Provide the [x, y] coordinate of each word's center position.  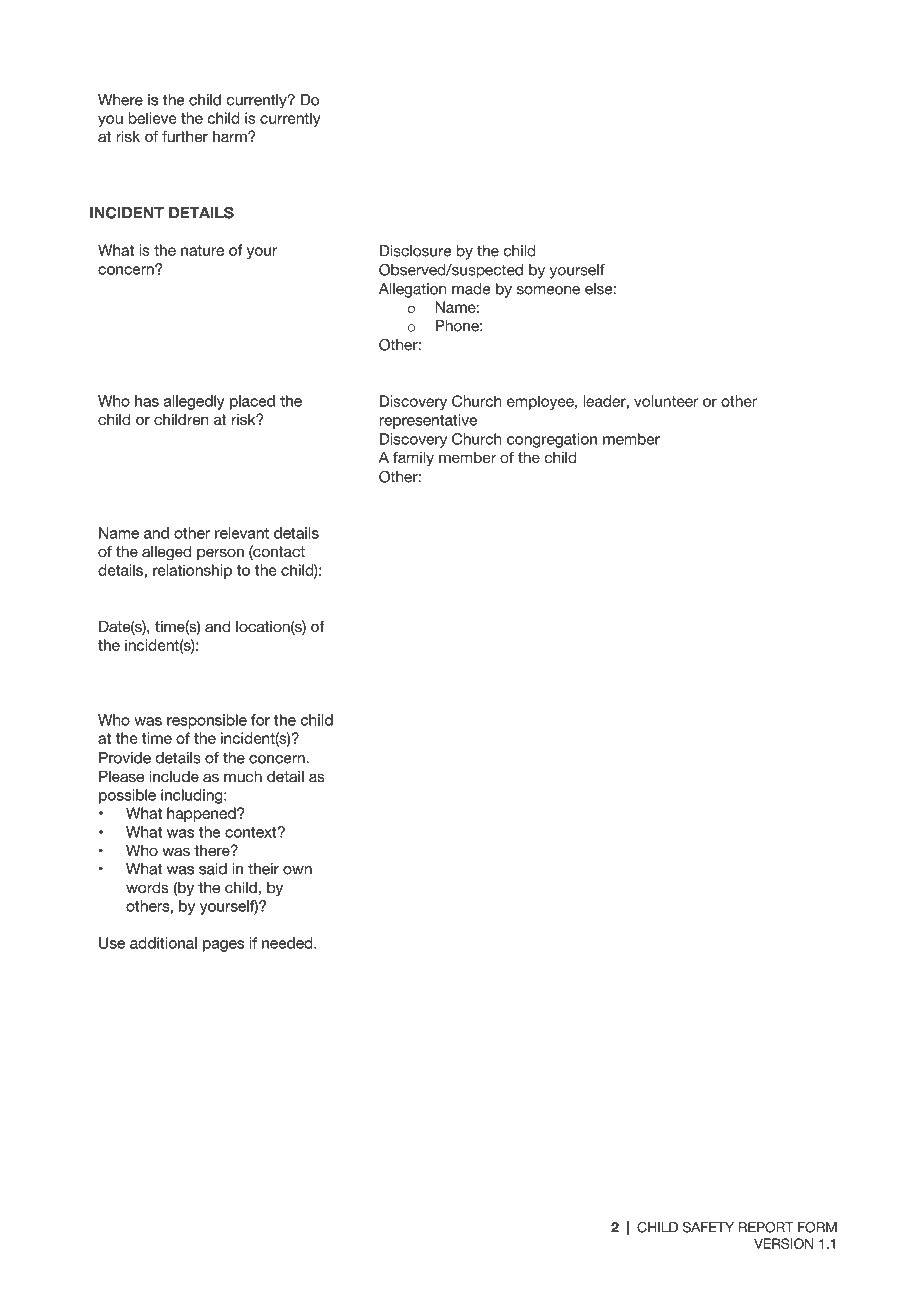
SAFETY [708, 1227]
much [243, 776]
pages [223, 946]
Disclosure [415, 251]
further [185, 136]
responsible [207, 721]
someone [548, 290]
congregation [552, 440]
